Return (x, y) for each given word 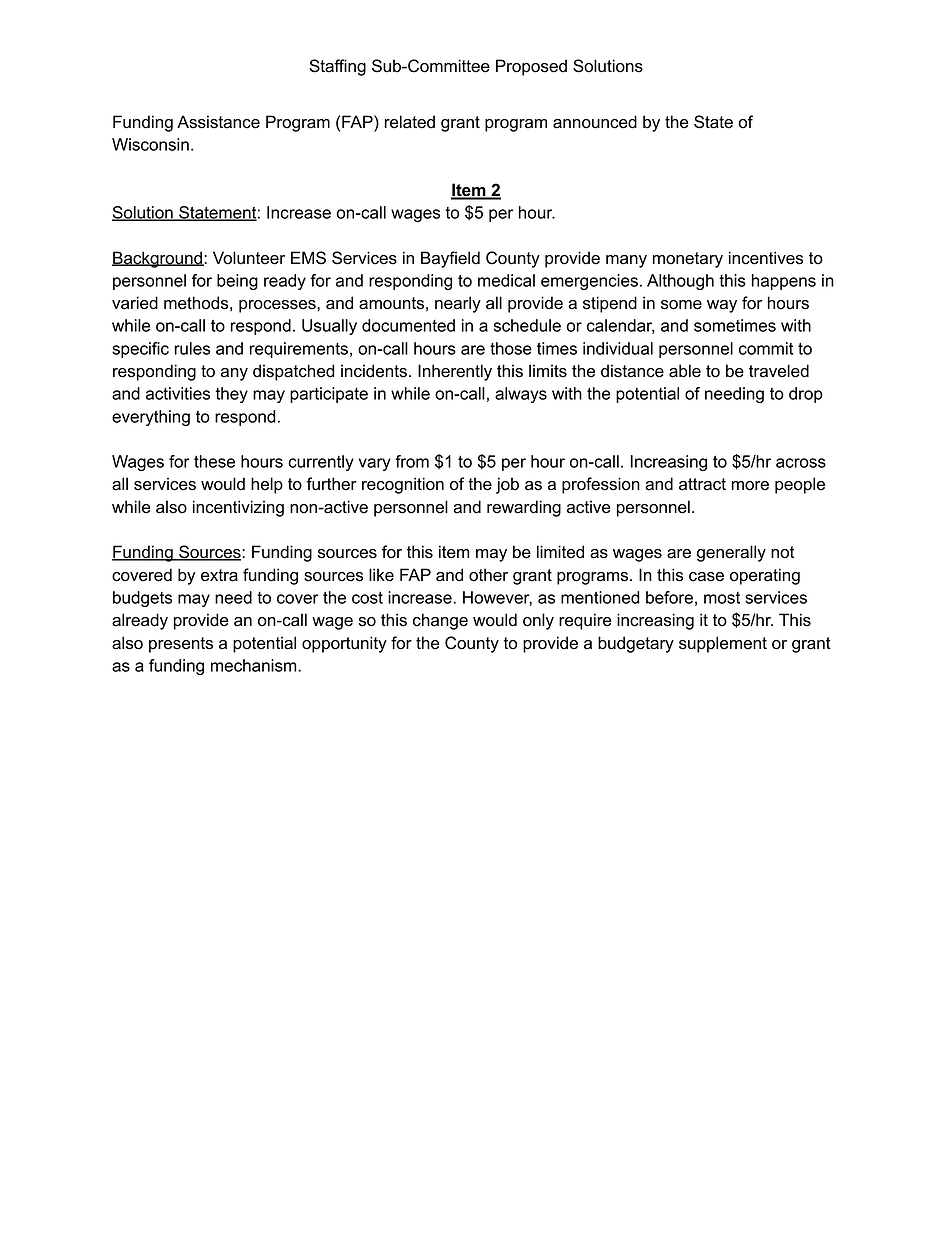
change (440, 621)
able (685, 371)
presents (181, 645)
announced (595, 122)
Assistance (218, 122)
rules (192, 348)
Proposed (531, 67)
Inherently (455, 372)
